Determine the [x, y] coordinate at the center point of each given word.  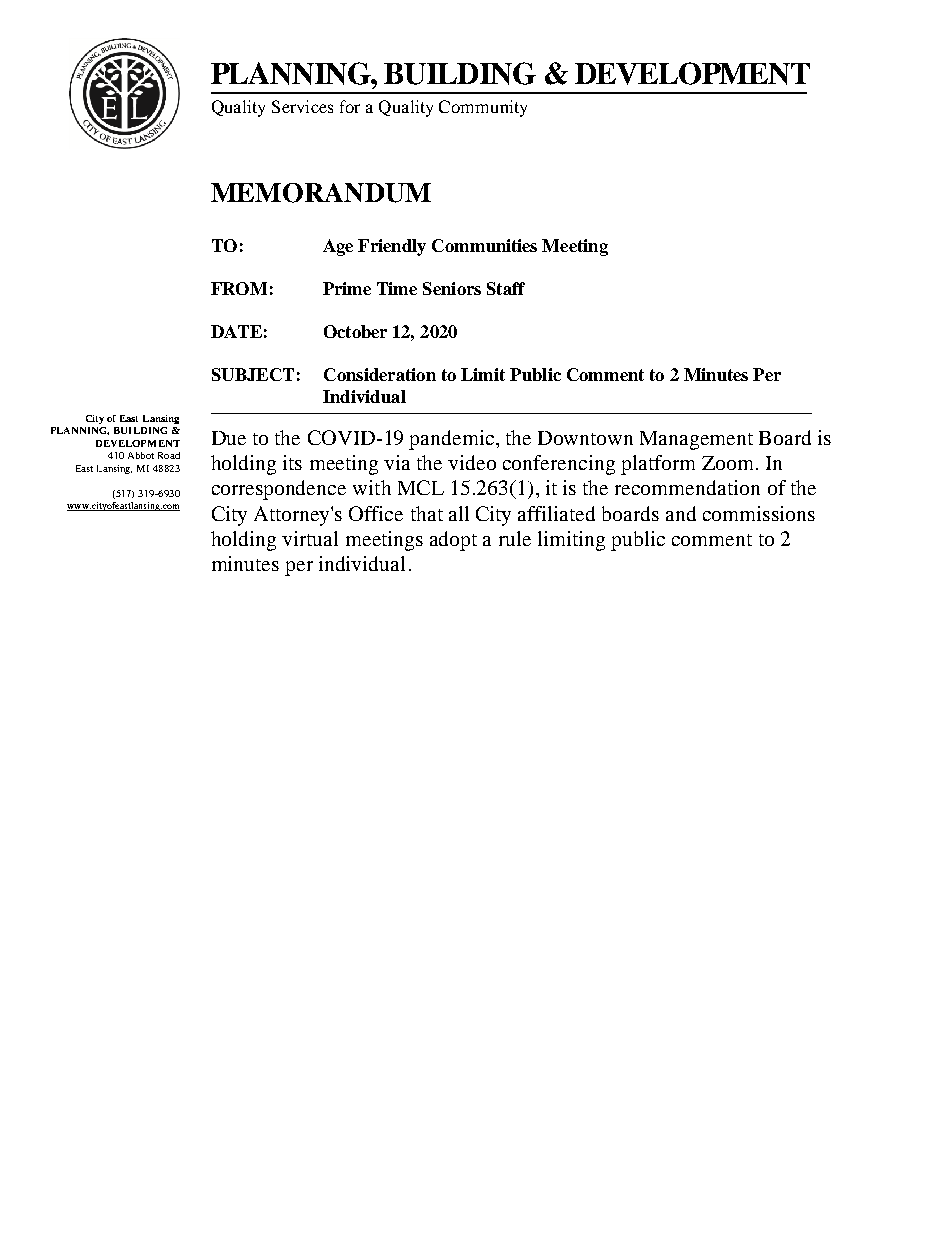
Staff [506, 288]
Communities [484, 245]
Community [483, 108]
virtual [310, 538]
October [355, 331]
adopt [453, 541]
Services [302, 106]
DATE [236, 331]
